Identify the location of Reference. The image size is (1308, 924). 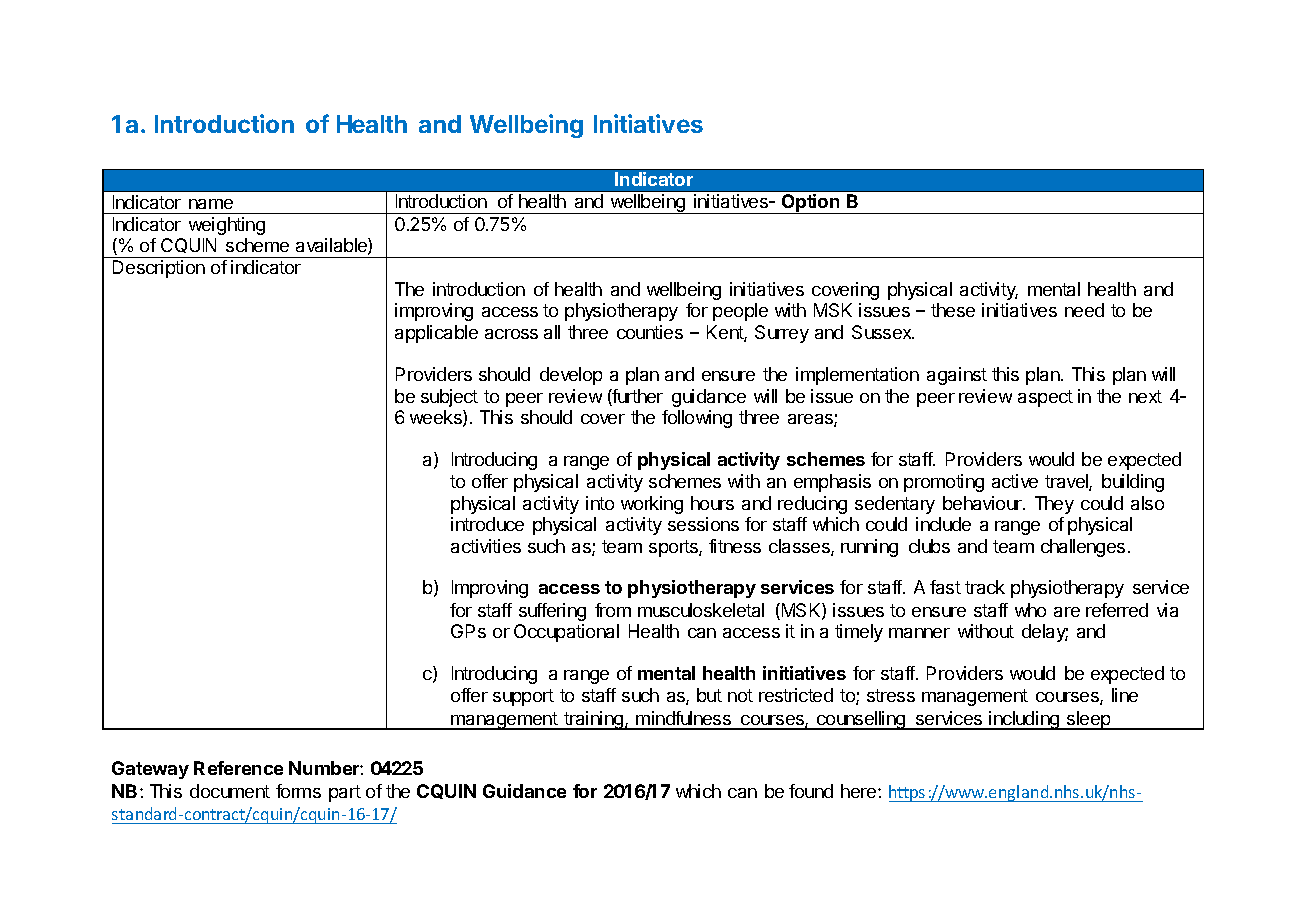
(238, 768).
